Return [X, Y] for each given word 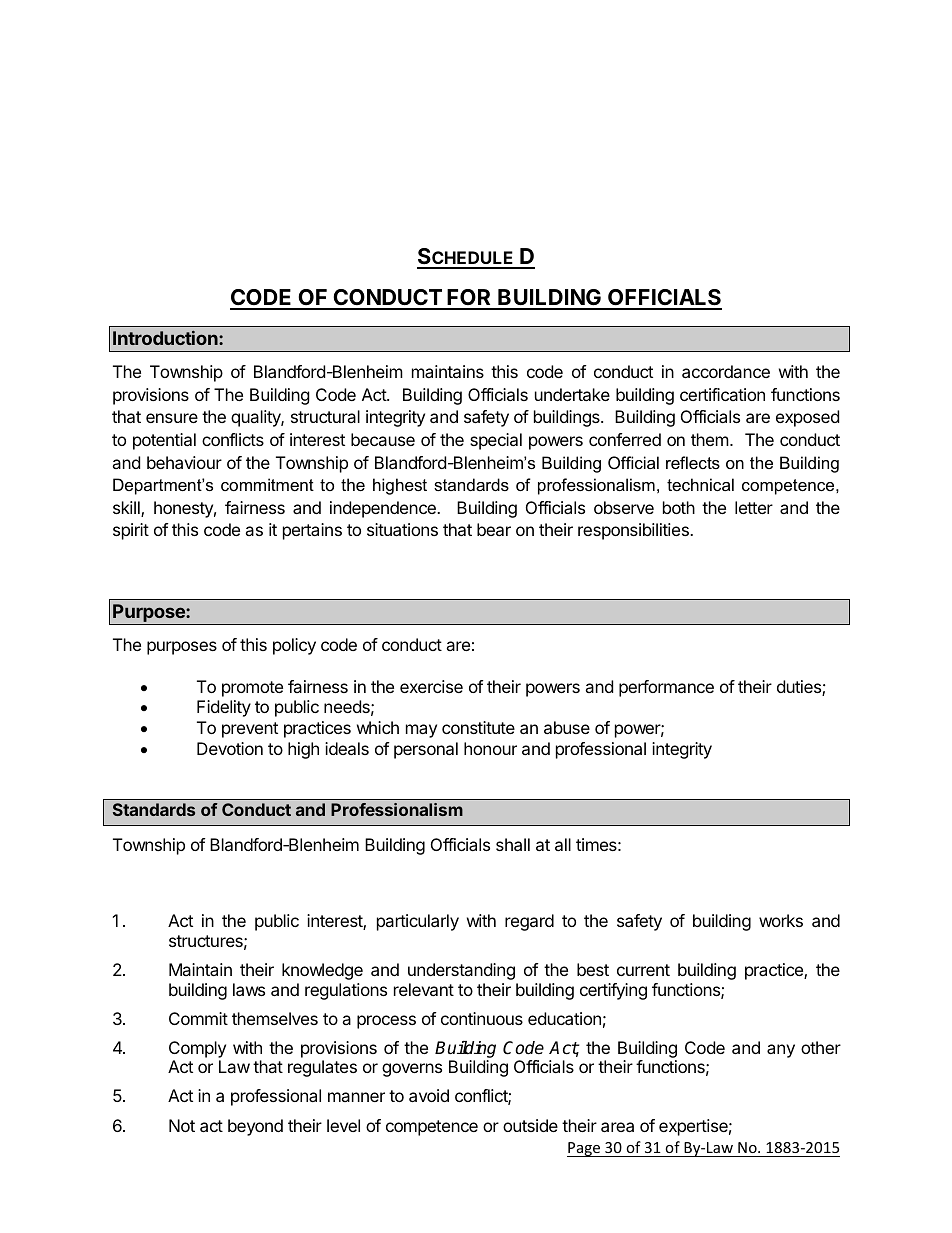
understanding [461, 971]
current [643, 970]
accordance [726, 371]
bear [494, 529]
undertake [572, 394]
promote [252, 689]
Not [182, 1125]
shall [513, 844]
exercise [431, 686]
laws [249, 989]
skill [127, 509]
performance [666, 688]
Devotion [230, 748]
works [781, 920]
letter [754, 507]
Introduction [166, 338]
